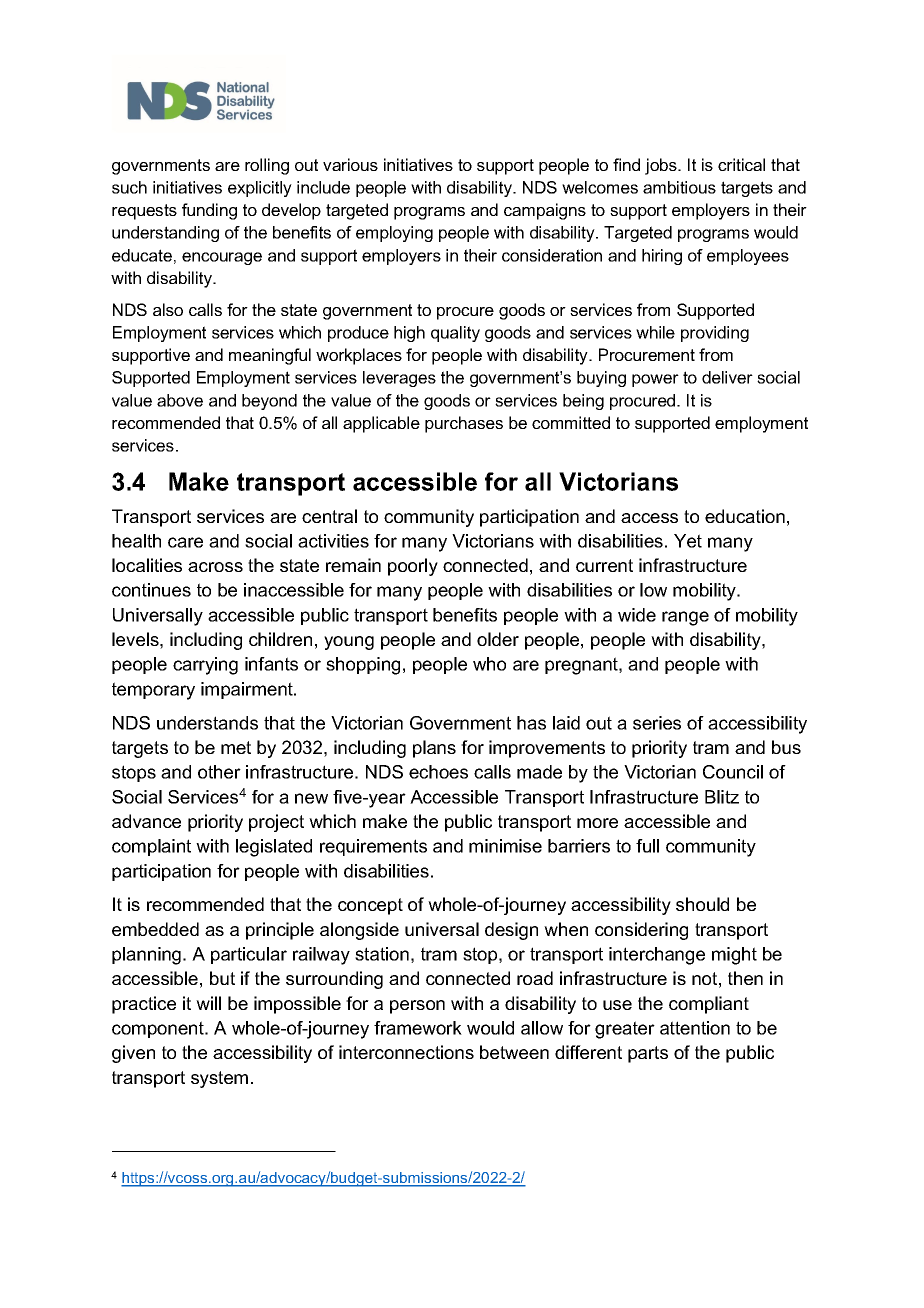 The image size is (924, 1308). I want to click on Yet, so click(688, 541).
